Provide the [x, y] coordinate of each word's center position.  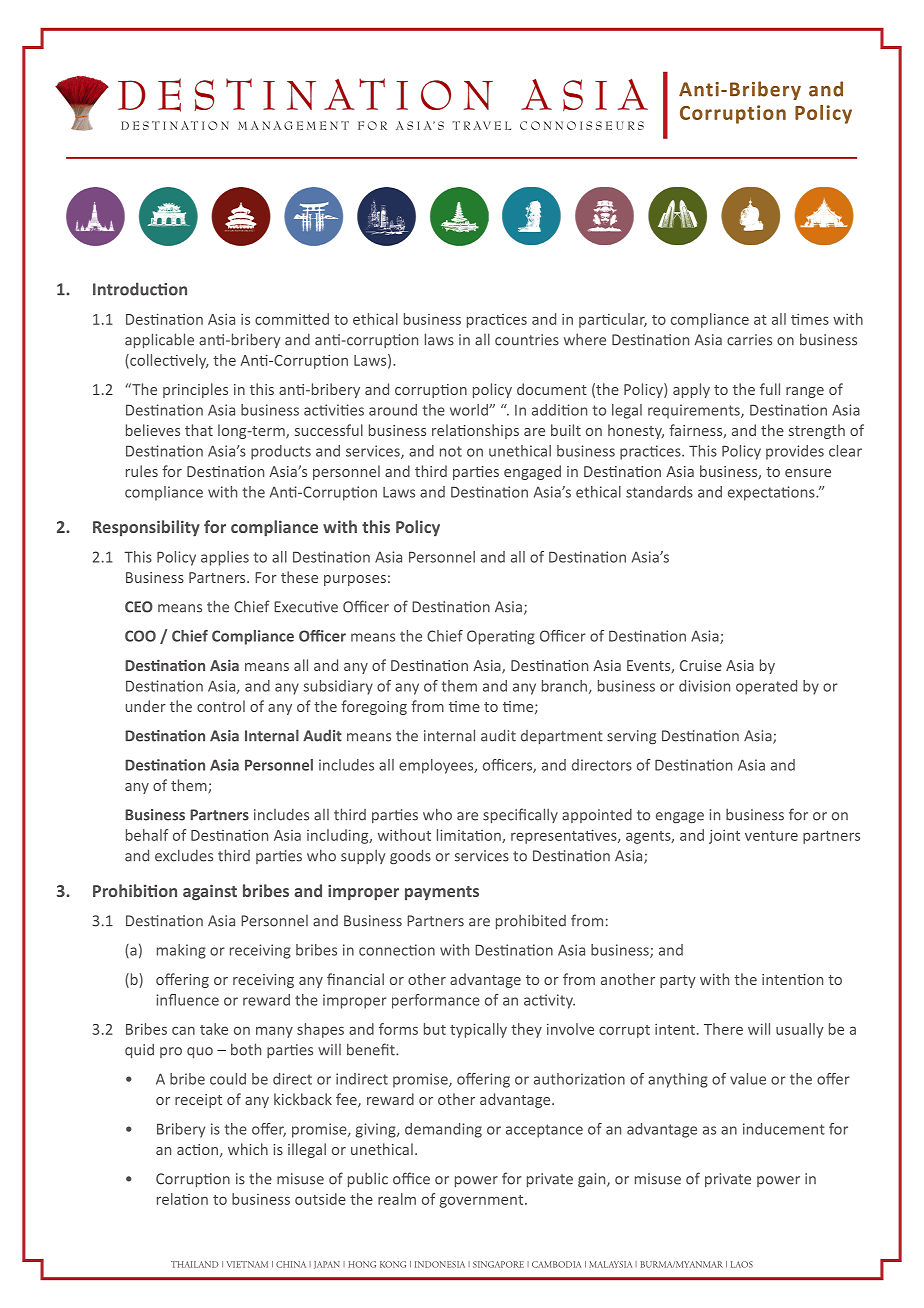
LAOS [742, 1264]
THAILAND [195, 1264]
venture [771, 836]
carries [749, 340]
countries [527, 340]
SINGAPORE [498, 1264]
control [221, 706]
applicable [159, 340]
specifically [520, 815]
